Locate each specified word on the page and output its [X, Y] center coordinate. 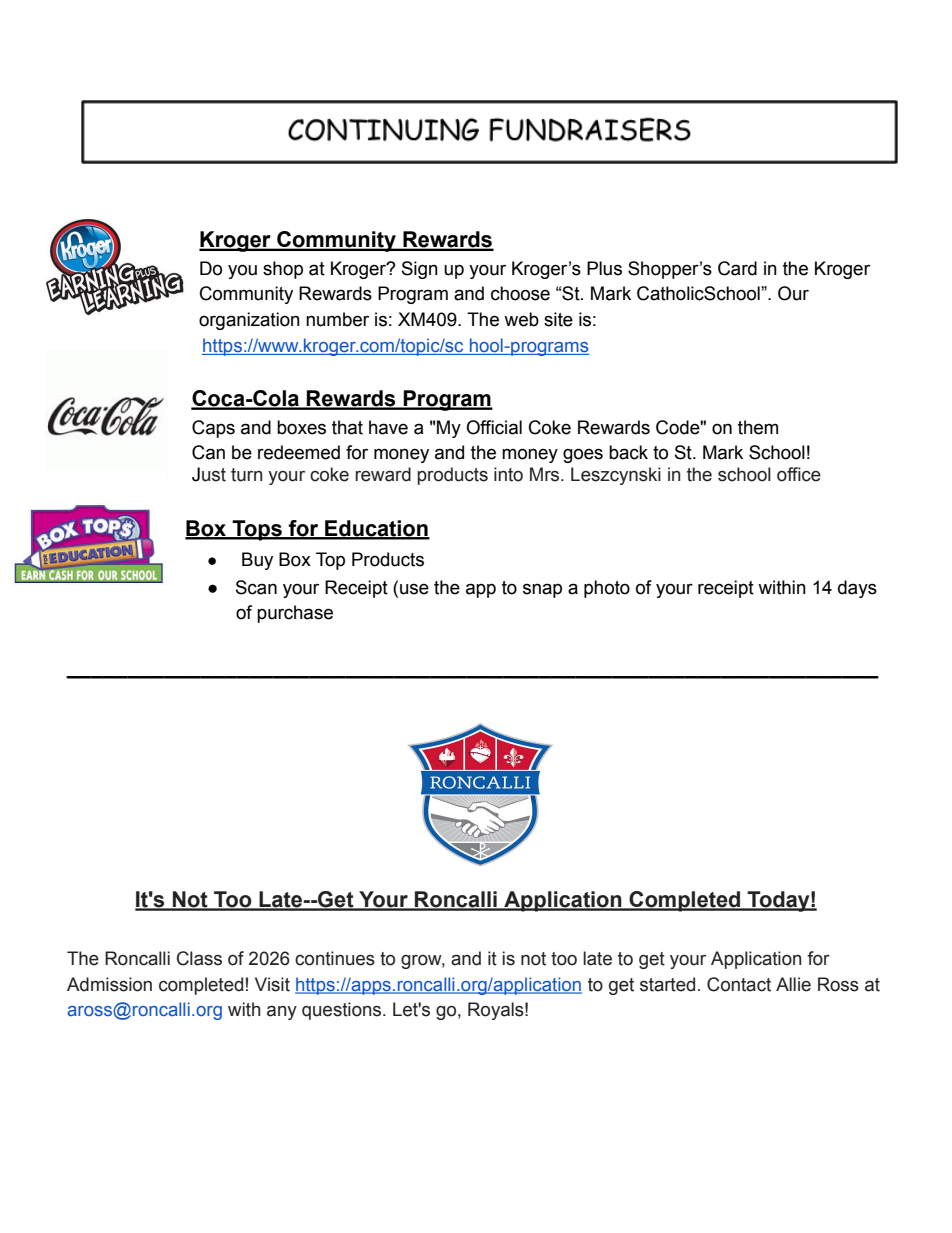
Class [199, 958]
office [799, 474]
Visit [272, 984]
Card [737, 268]
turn [246, 475]
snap [542, 590]
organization [249, 321]
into [508, 474]
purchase [295, 614]
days [857, 589]
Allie [793, 984]
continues [335, 958]
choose [520, 293]
